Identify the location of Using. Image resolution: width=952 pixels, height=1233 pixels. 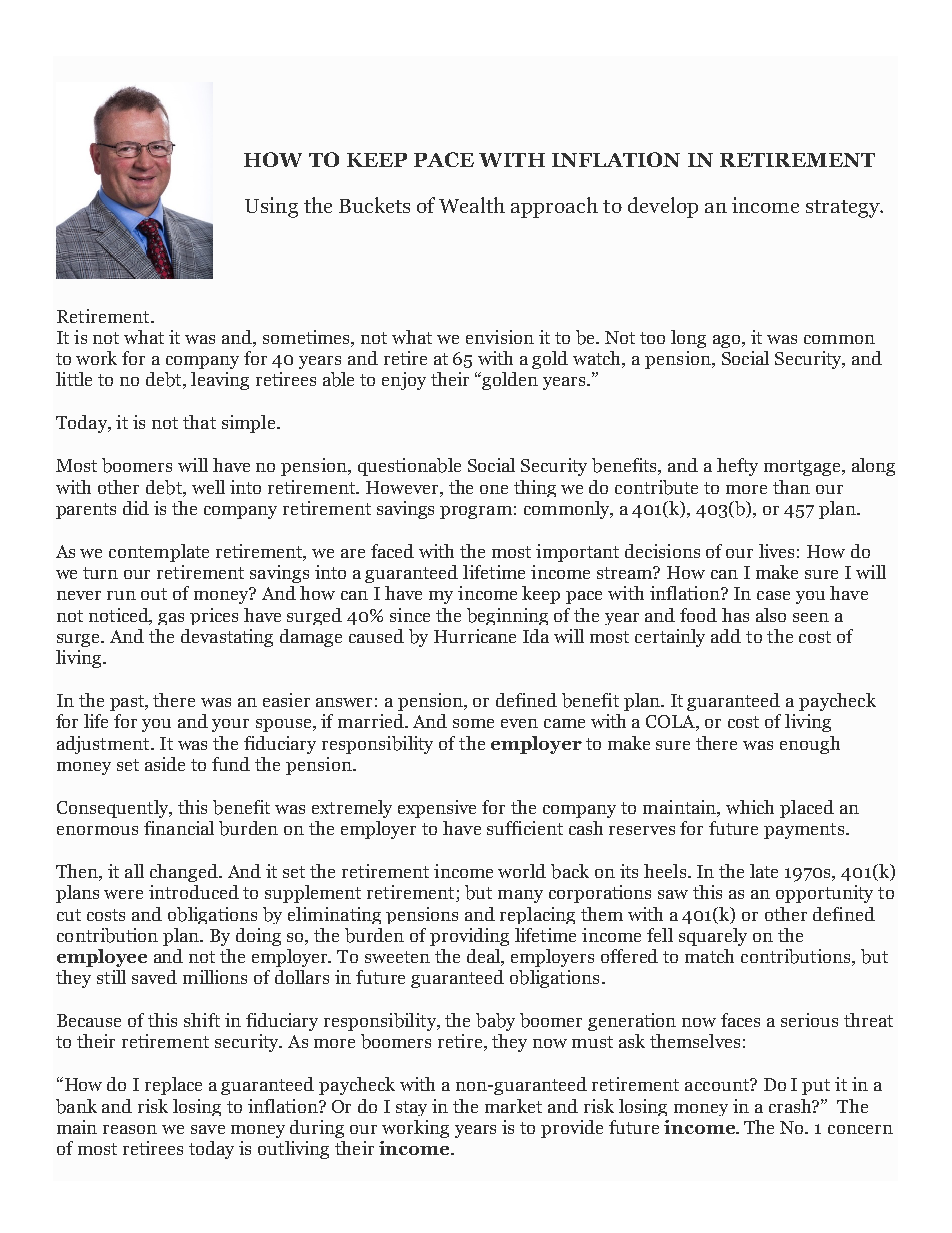
(271, 207).
